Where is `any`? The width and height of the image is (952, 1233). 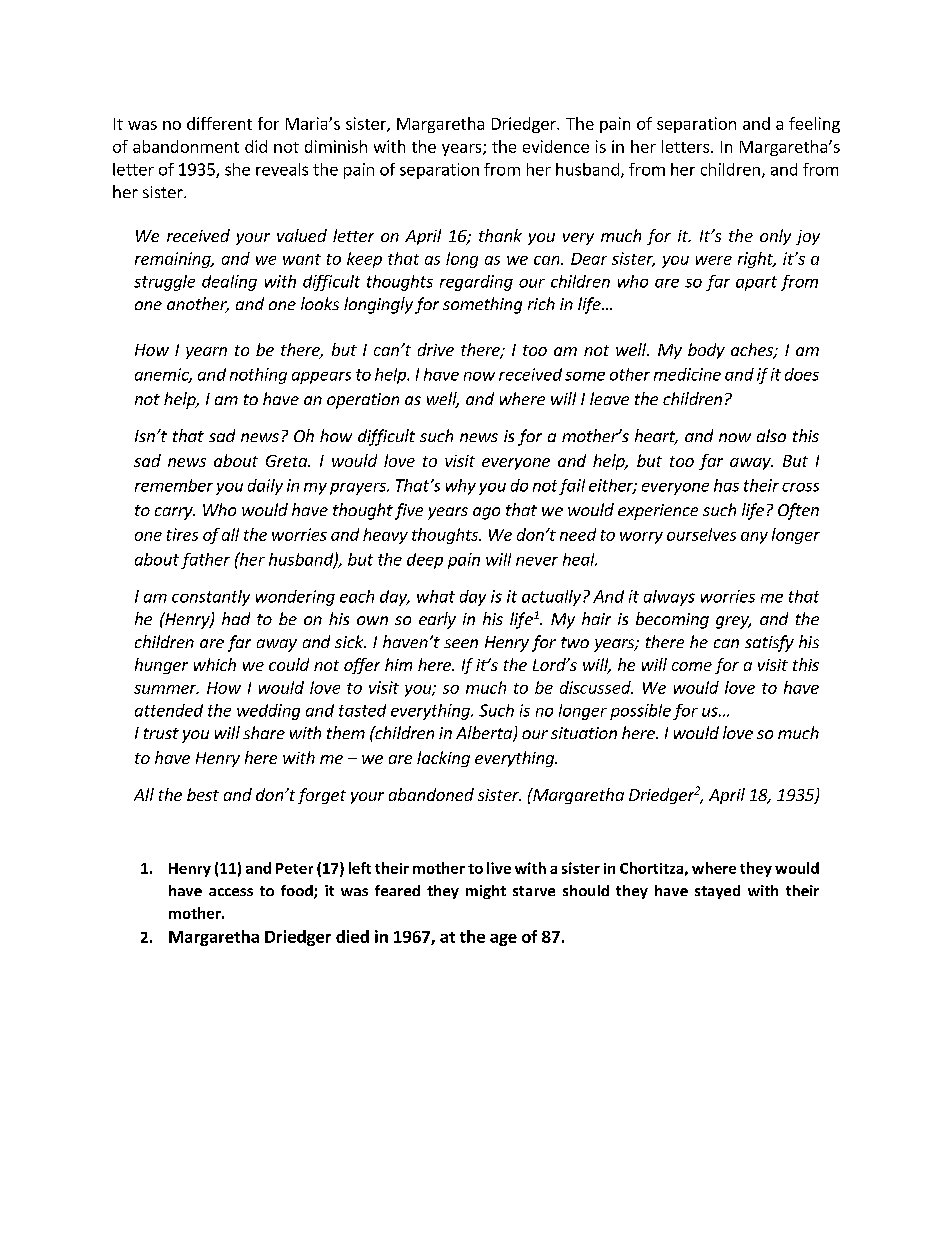
any is located at coordinates (754, 538).
